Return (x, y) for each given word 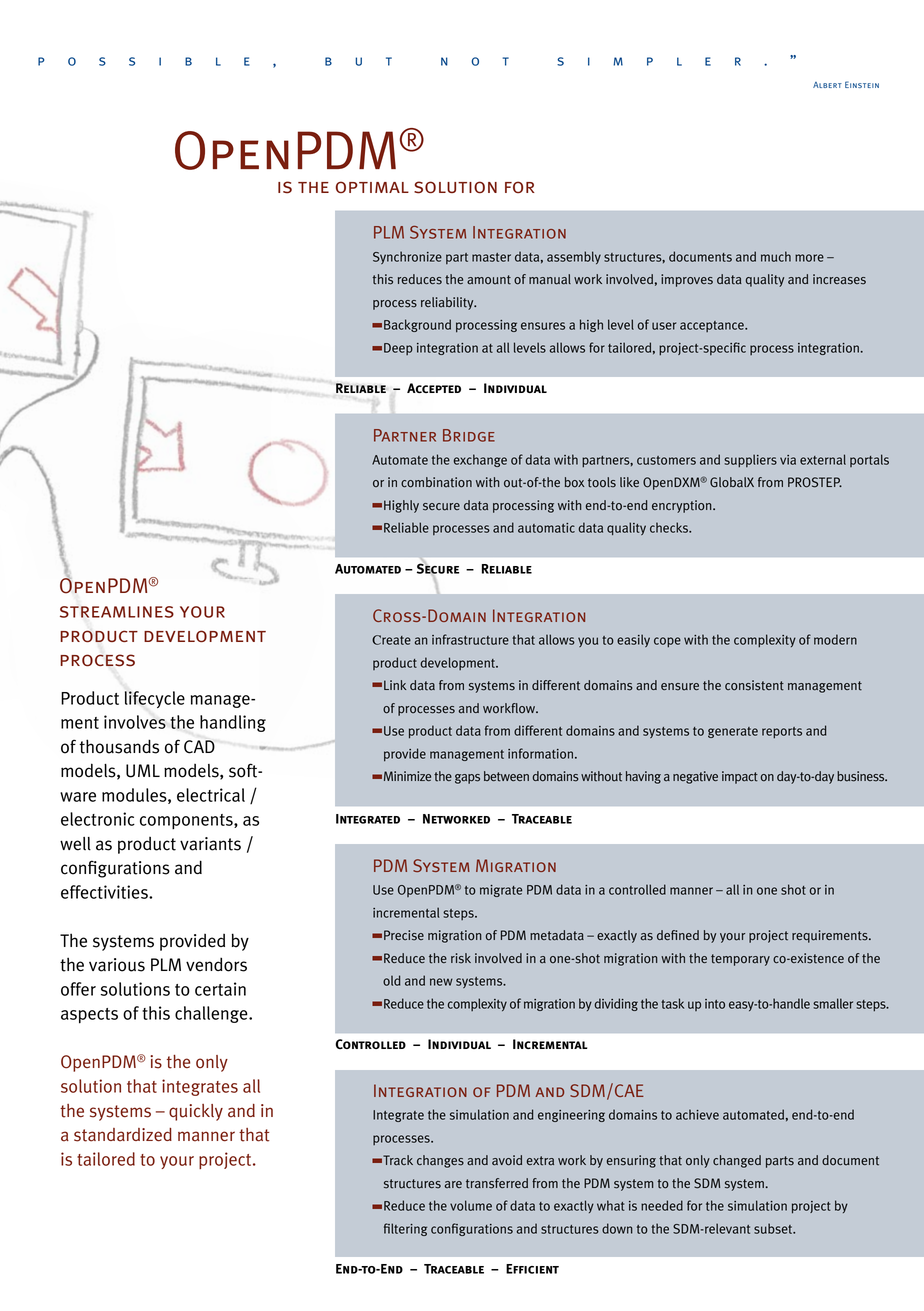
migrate (501, 891)
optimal (372, 187)
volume (471, 1205)
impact (740, 777)
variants (210, 844)
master (491, 257)
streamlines (117, 612)
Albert (827, 85)
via (788, 460)
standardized (123, 1135)
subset (774, 1228)
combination (436, 482)
